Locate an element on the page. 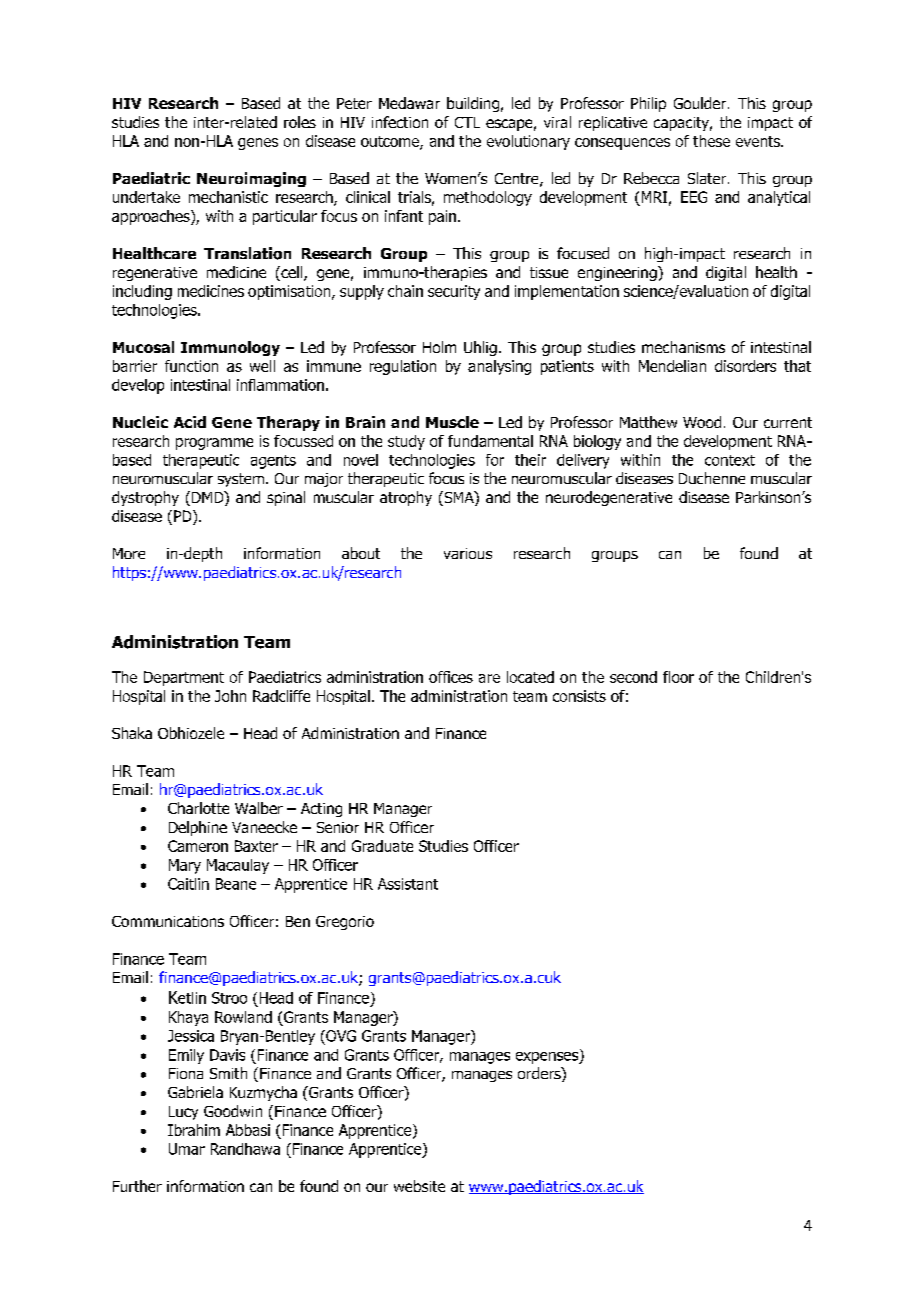  consists is located at coordinates (579, 696).
